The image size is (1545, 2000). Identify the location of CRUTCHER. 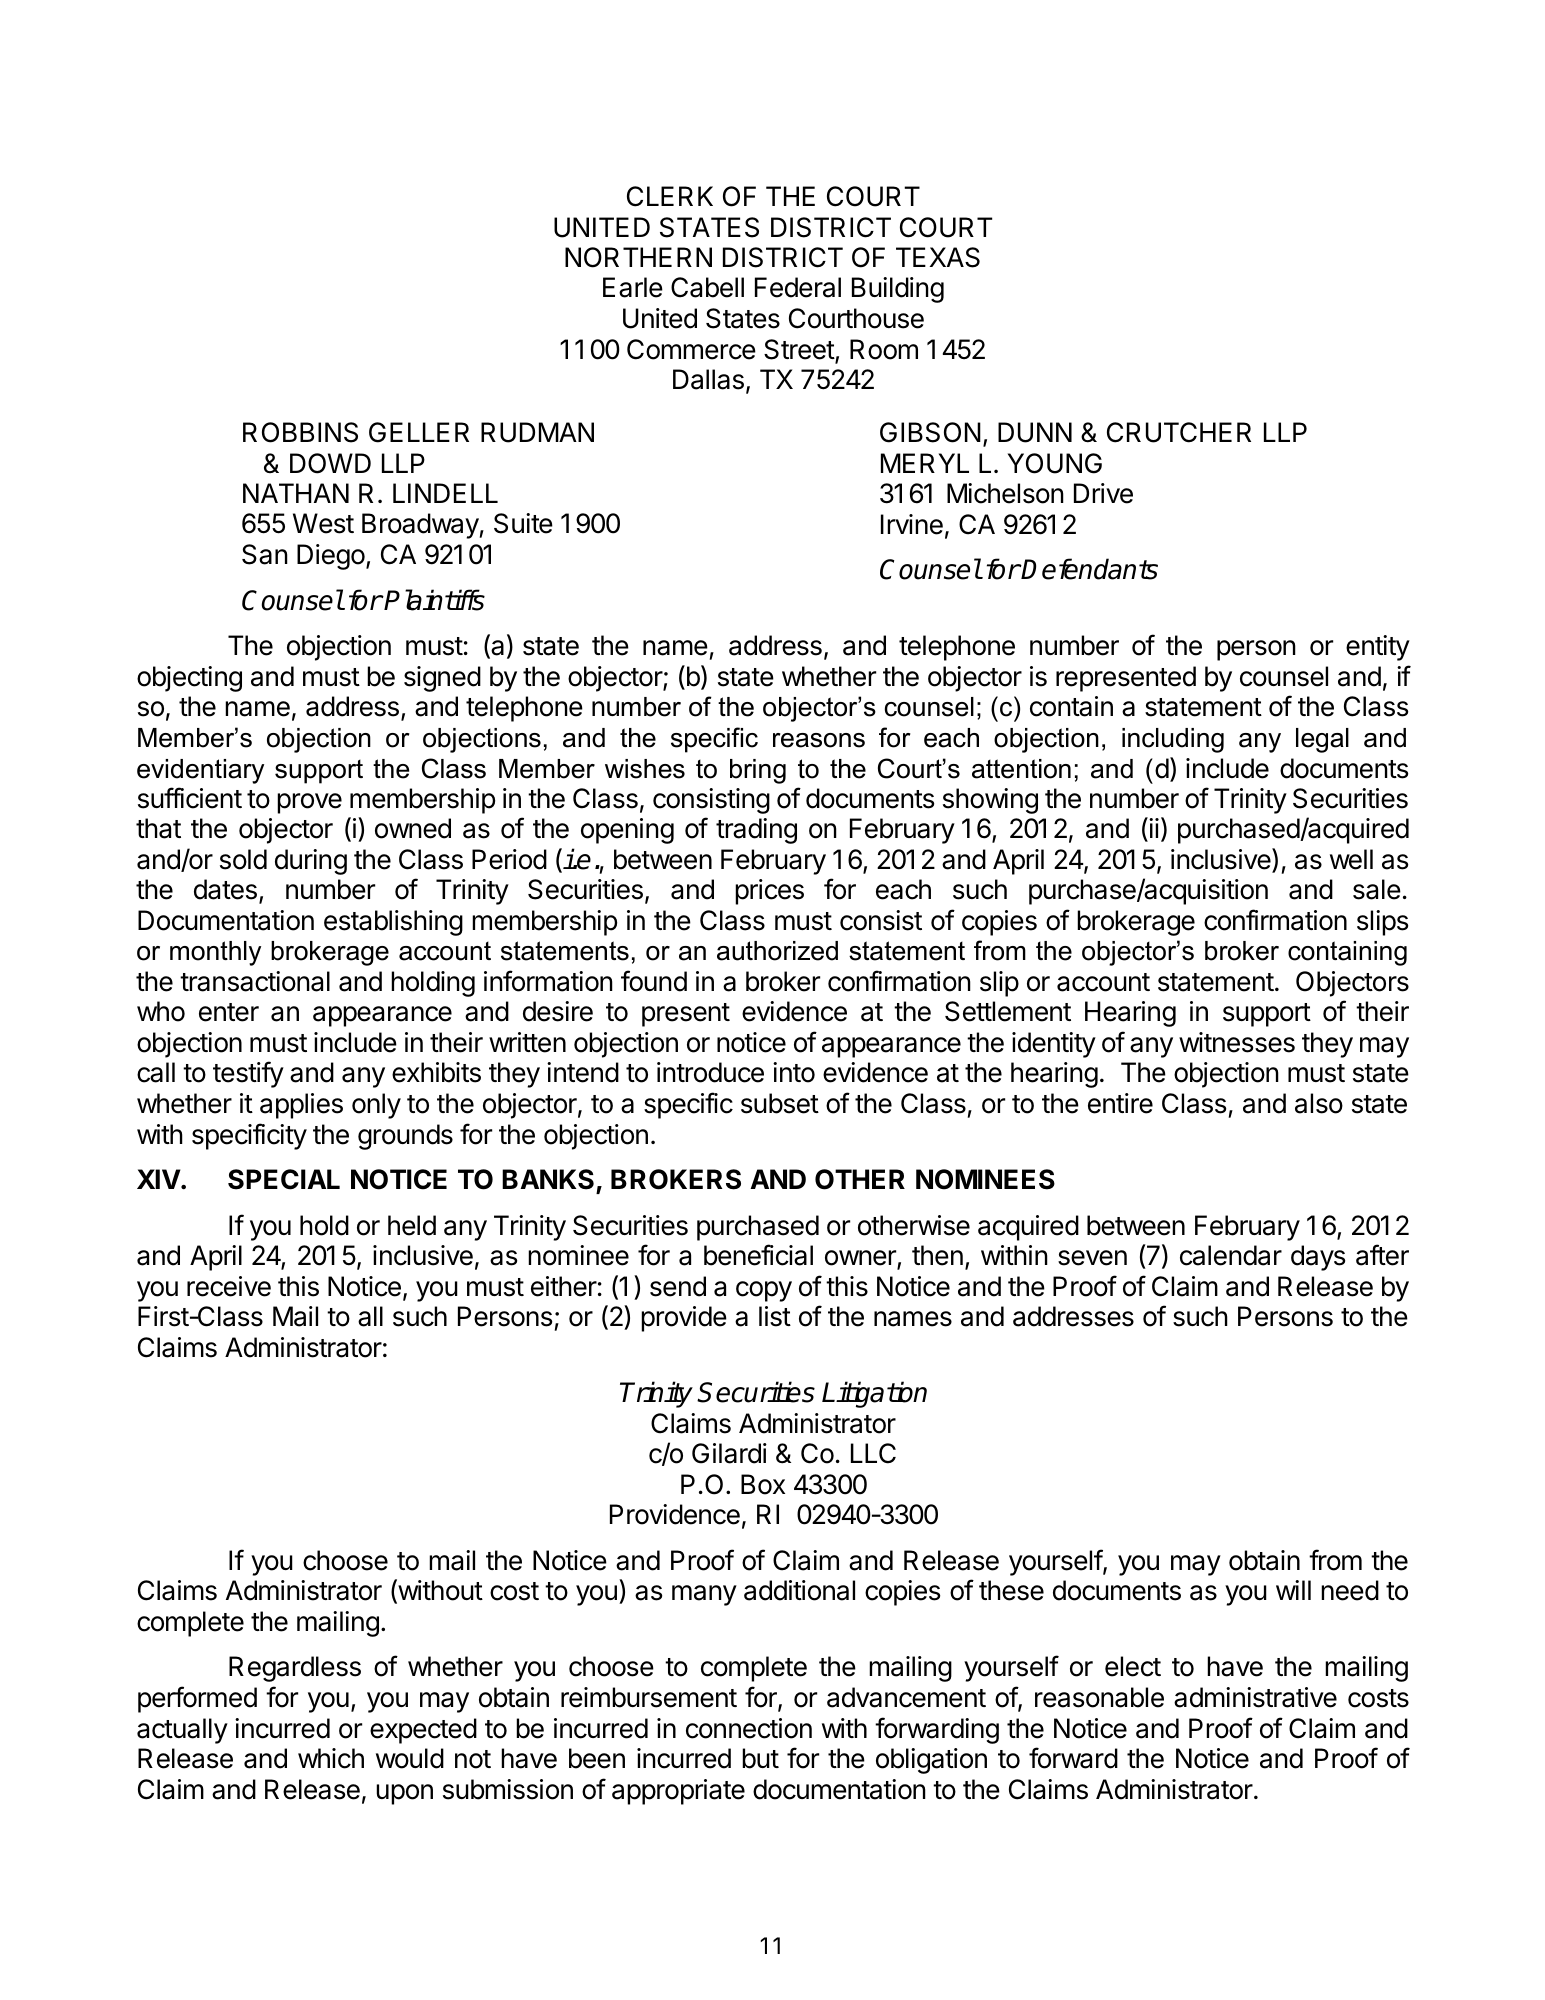
(1179, 432).
